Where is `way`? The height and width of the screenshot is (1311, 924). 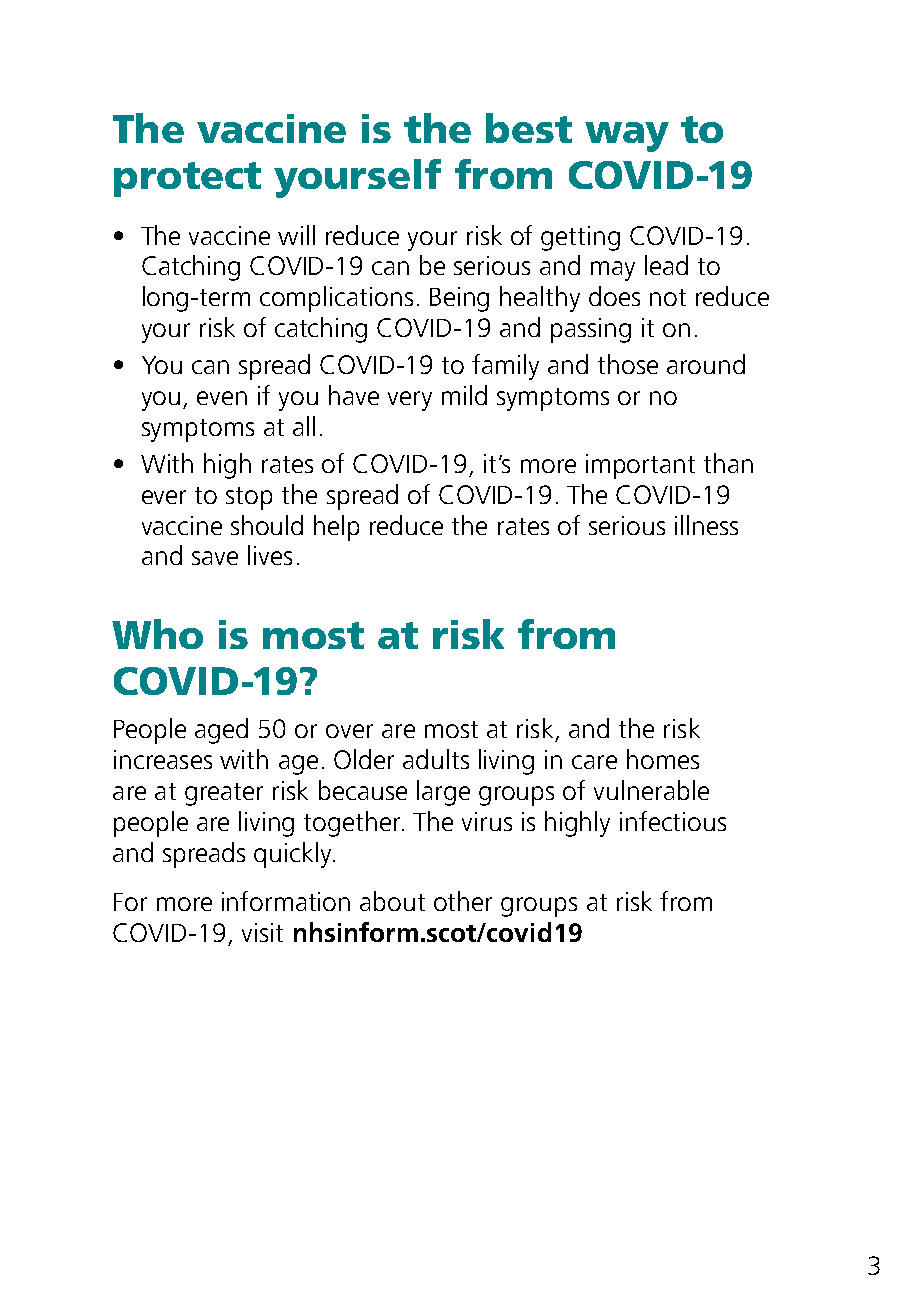
way is located at coordinates (627, 137).
